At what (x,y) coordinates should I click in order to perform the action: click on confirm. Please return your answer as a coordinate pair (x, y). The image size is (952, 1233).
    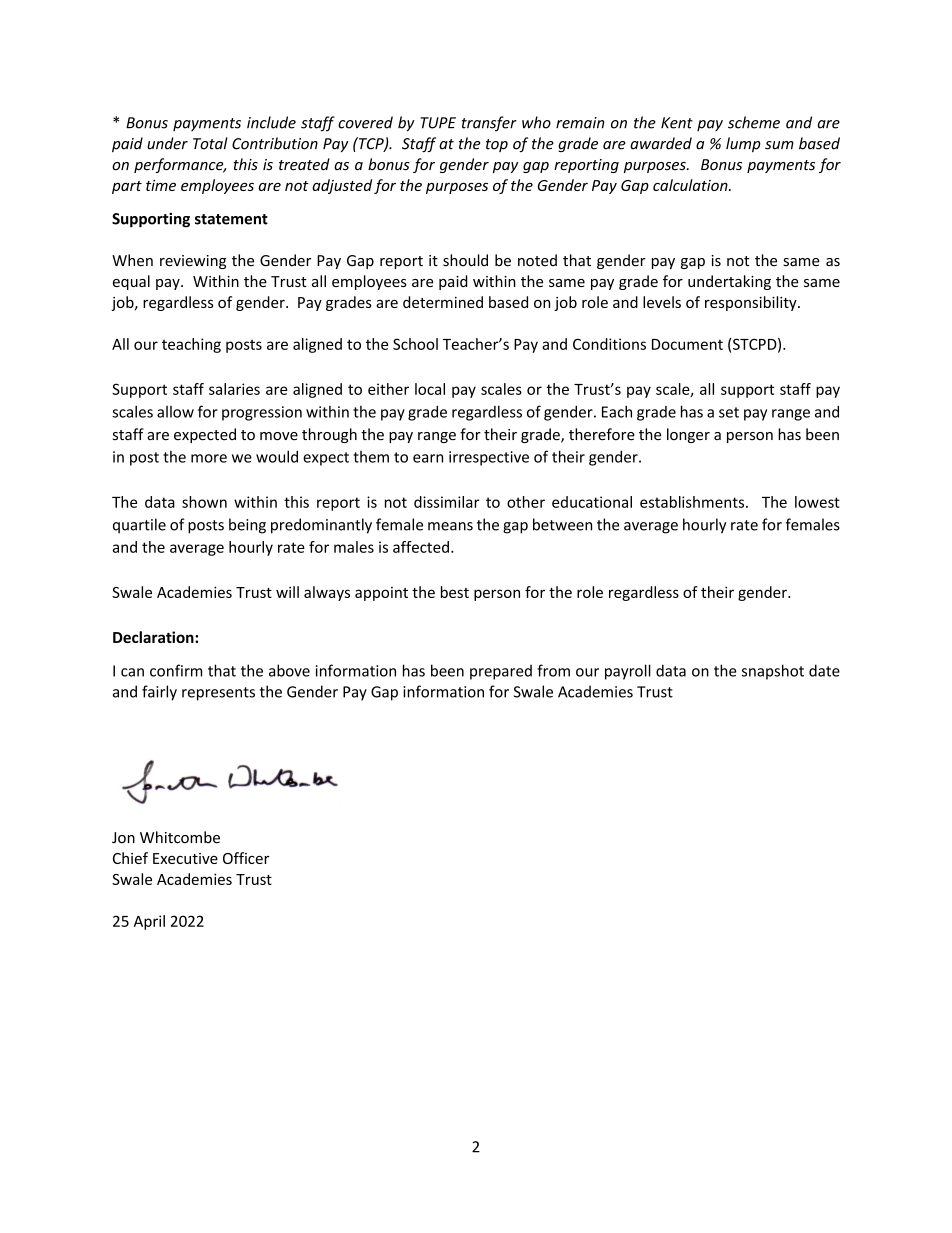
    Looking at the image, I should click on (176, 670).
